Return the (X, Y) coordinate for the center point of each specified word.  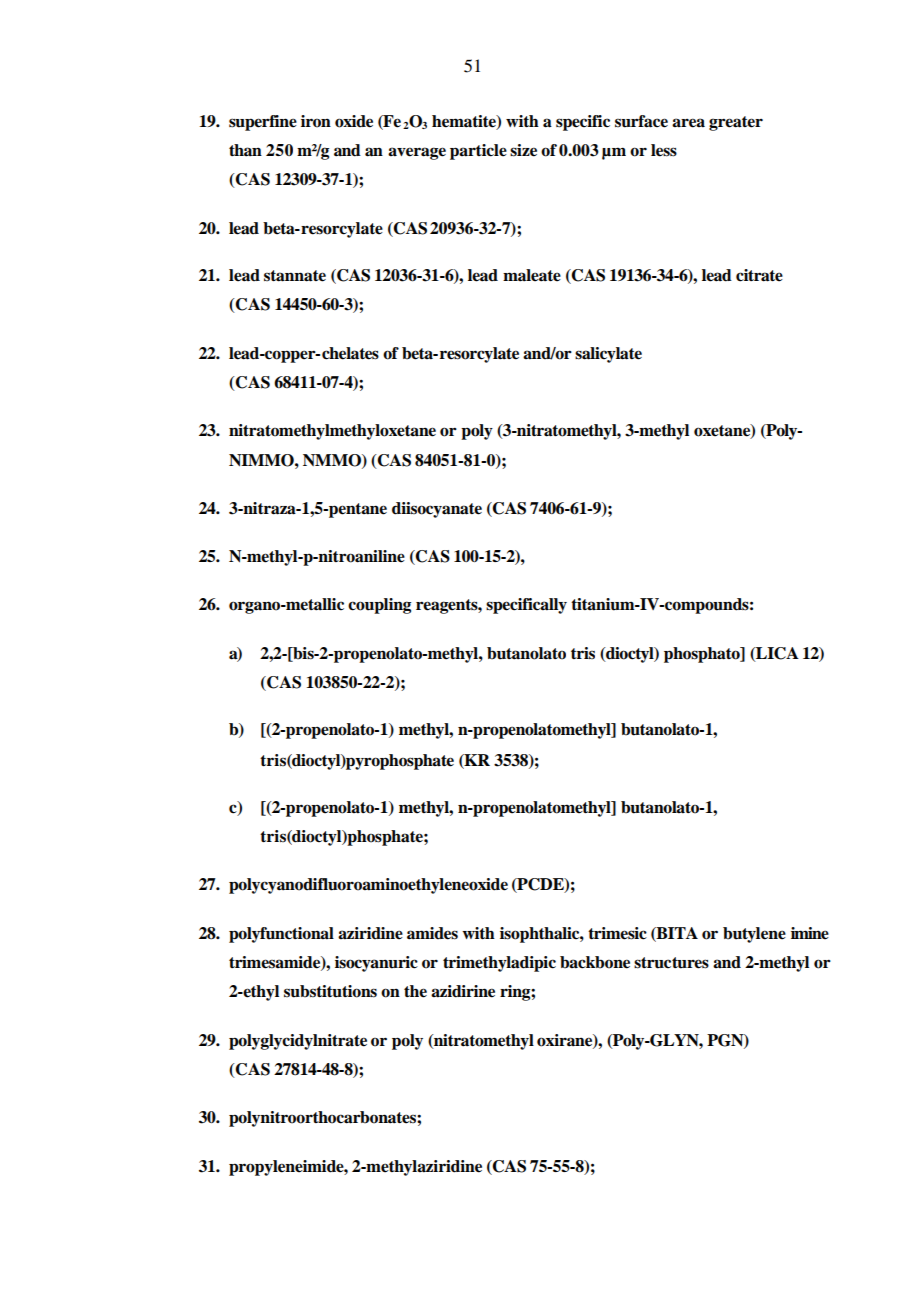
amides (432, 933)
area (688, 123)
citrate (759, 275)
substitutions (330, 991)
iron (316, 121)
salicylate (608, 355)
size (523, 150)
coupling (379, 606)
